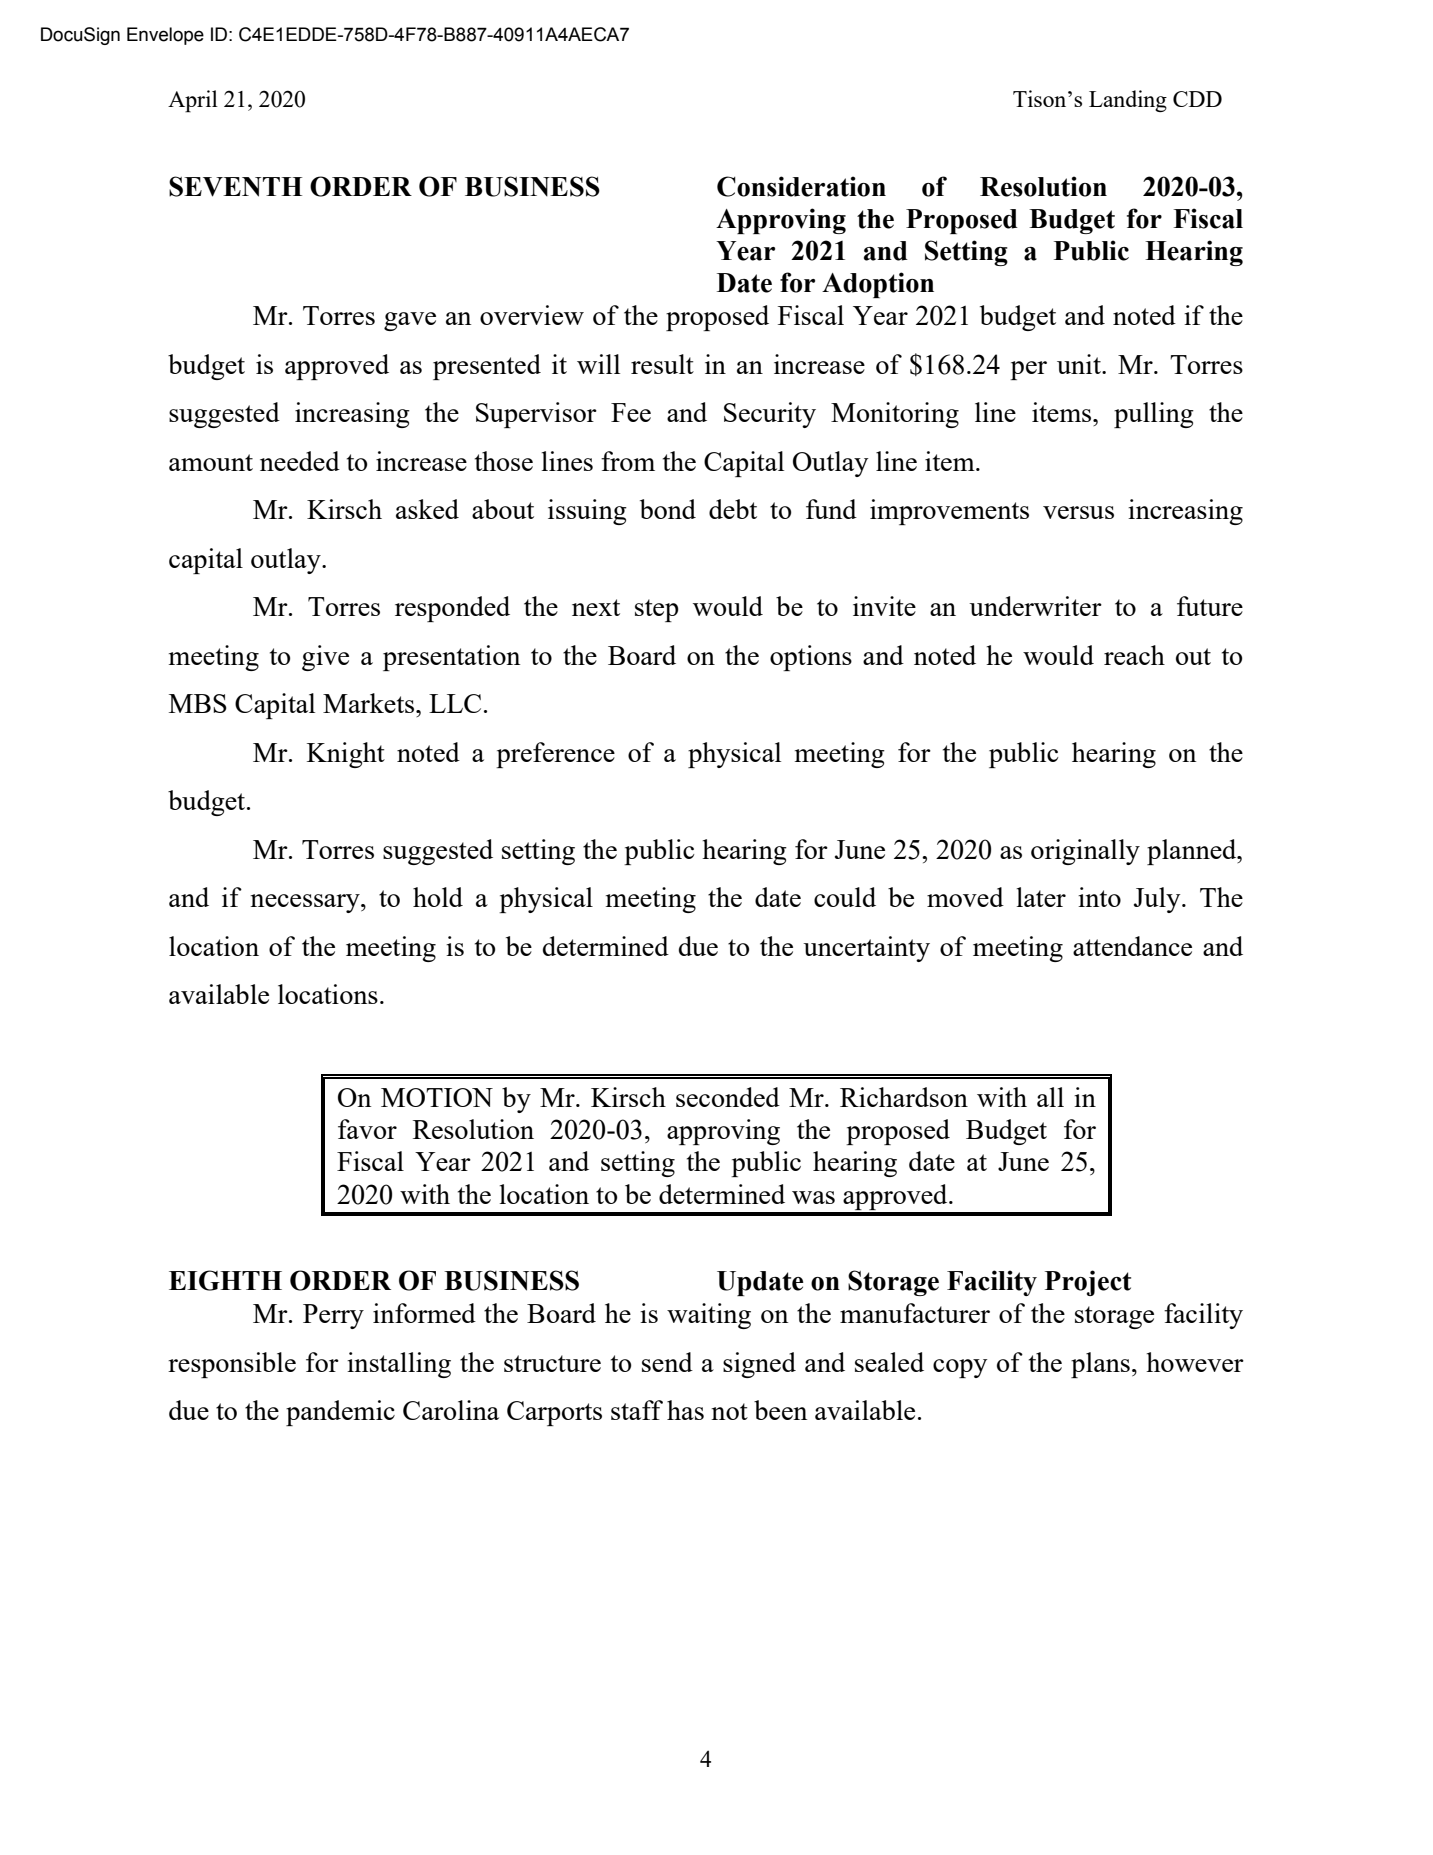 The width and height of the image is (1433, 1855). I want to click on Landing, so click(1128, 101).
